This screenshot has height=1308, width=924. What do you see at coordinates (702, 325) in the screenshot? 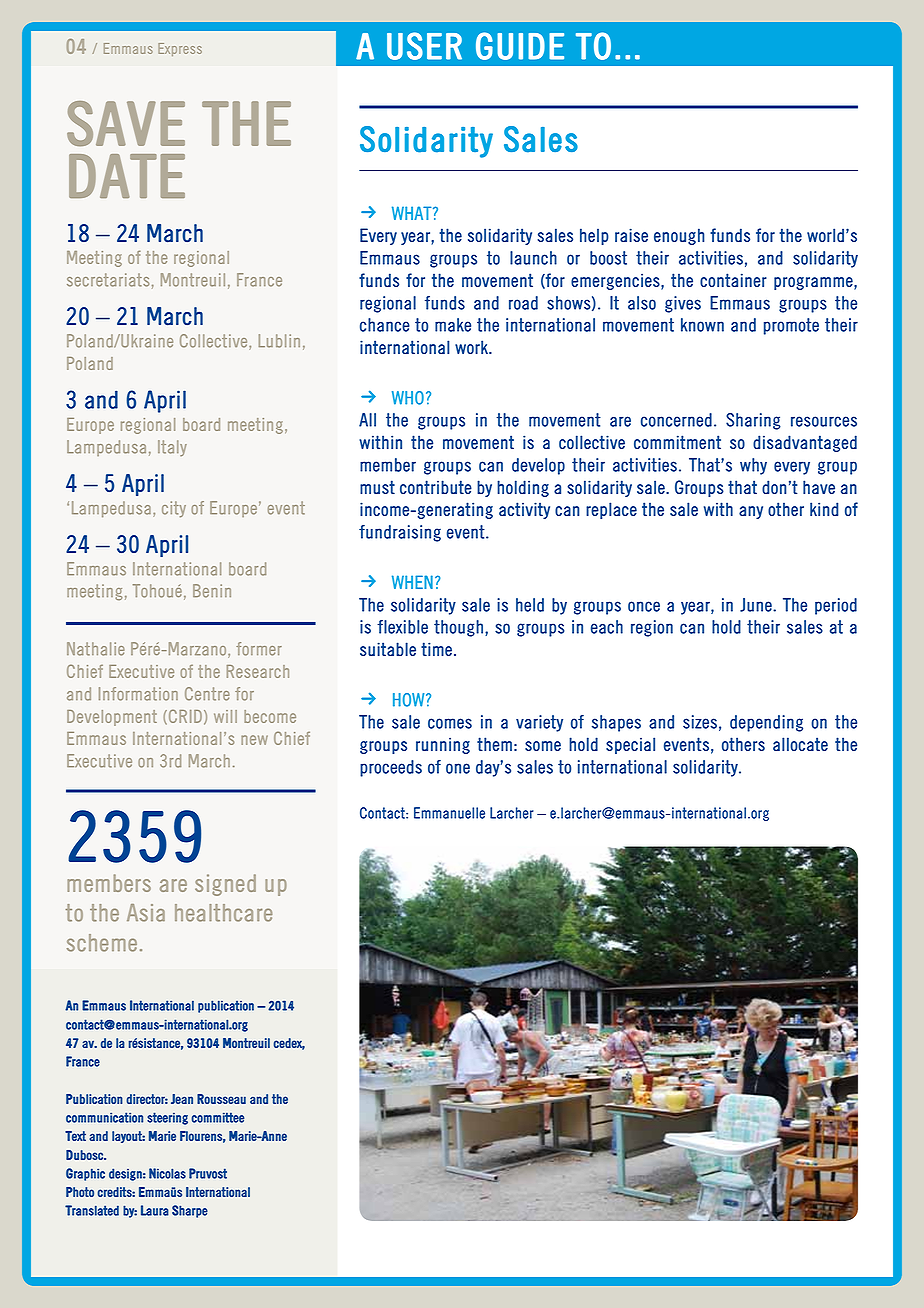
I see `known` at bounding box center [702, 325].
